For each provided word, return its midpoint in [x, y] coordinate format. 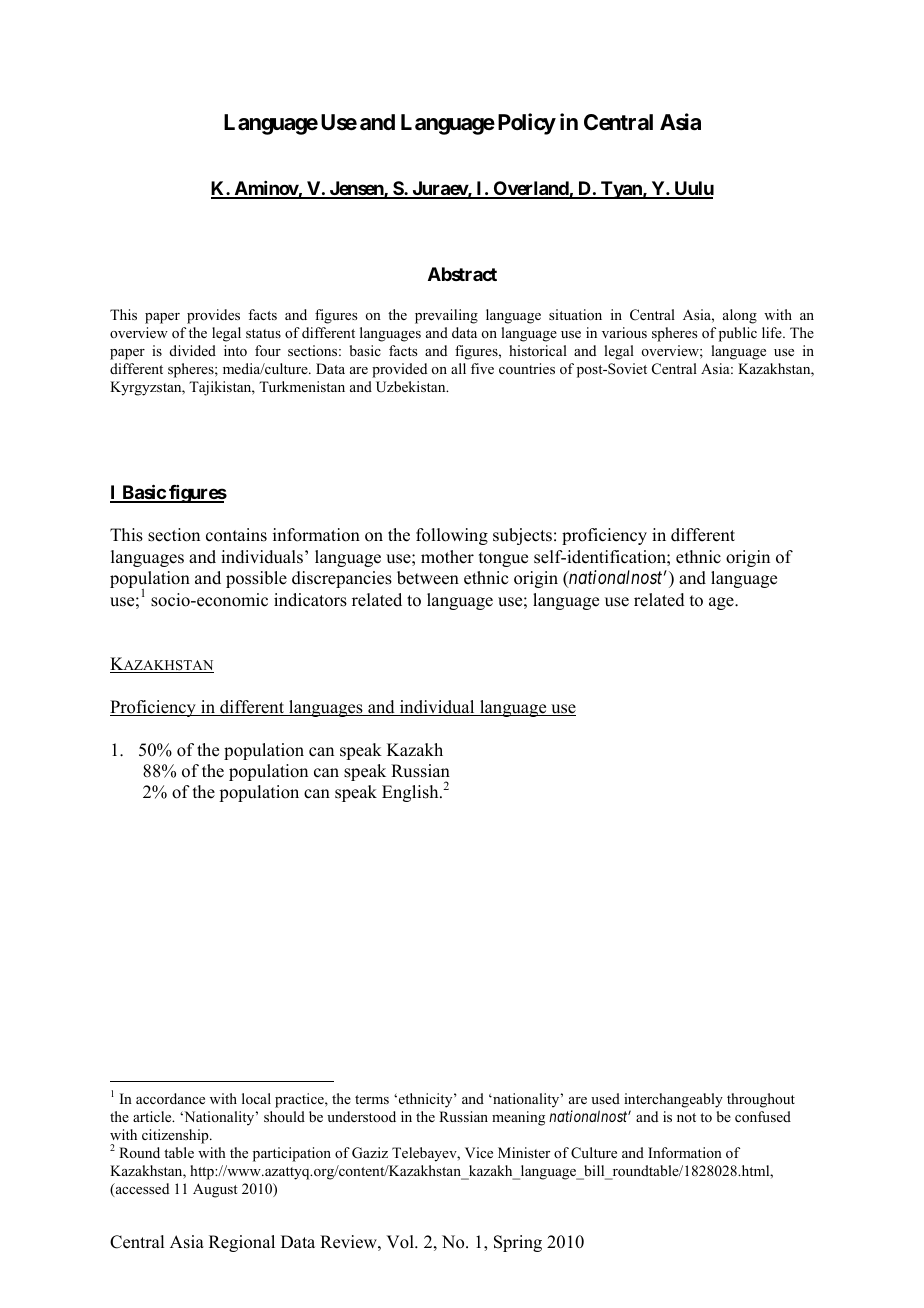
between [428, 578]
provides [213, 316]
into [235, 350]
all [458, 368]
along [740, 316]
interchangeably [673, 1102]
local [256, 1098]
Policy [527, 124]
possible [256, 579]
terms [372, 1099]
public [738, 334]
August [215, 1190]
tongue [503, 559]
